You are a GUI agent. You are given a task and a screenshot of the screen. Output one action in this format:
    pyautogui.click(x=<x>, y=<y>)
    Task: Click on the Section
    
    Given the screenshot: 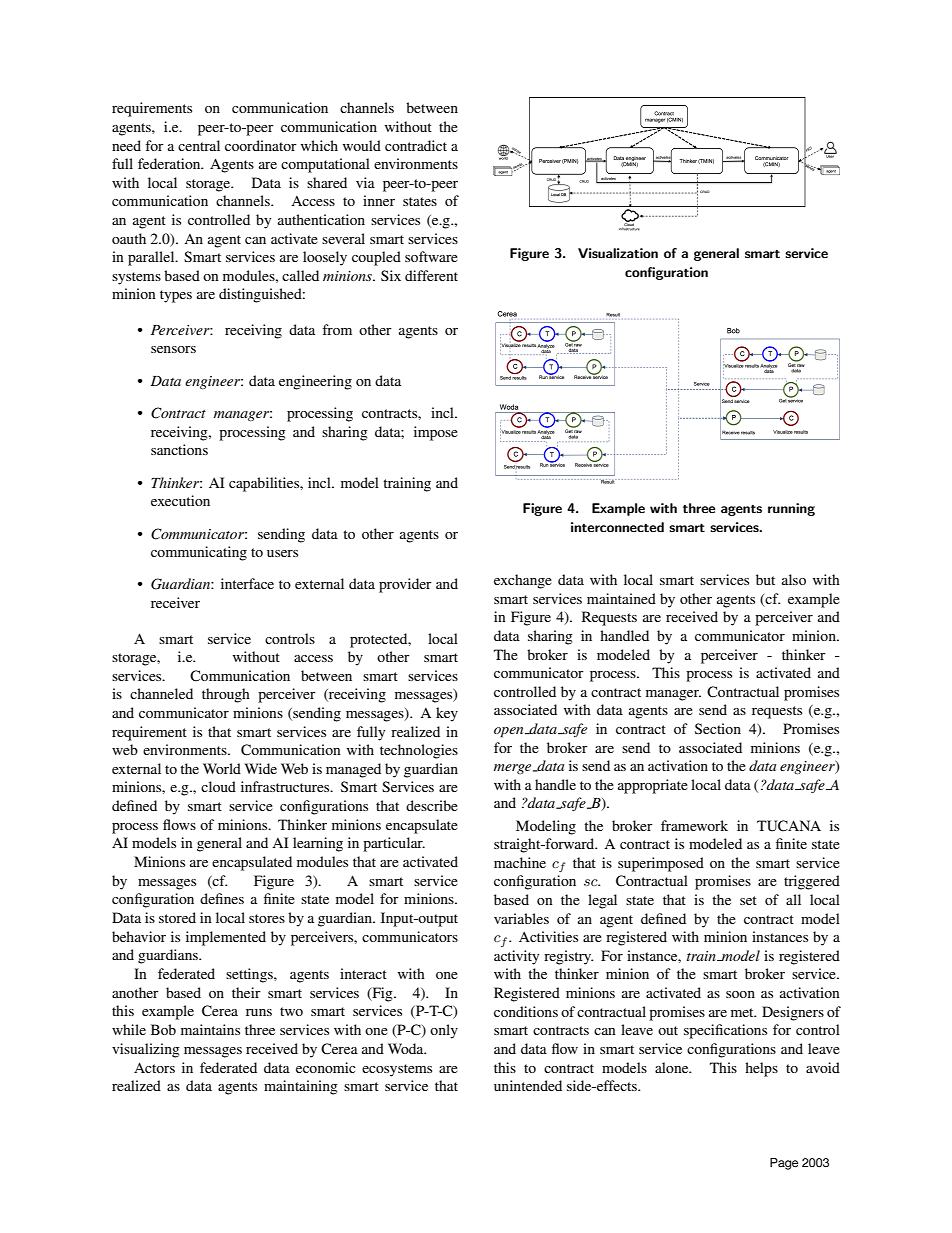 What is the action you would take?
    pyautogui.click(x=718, y=728)
